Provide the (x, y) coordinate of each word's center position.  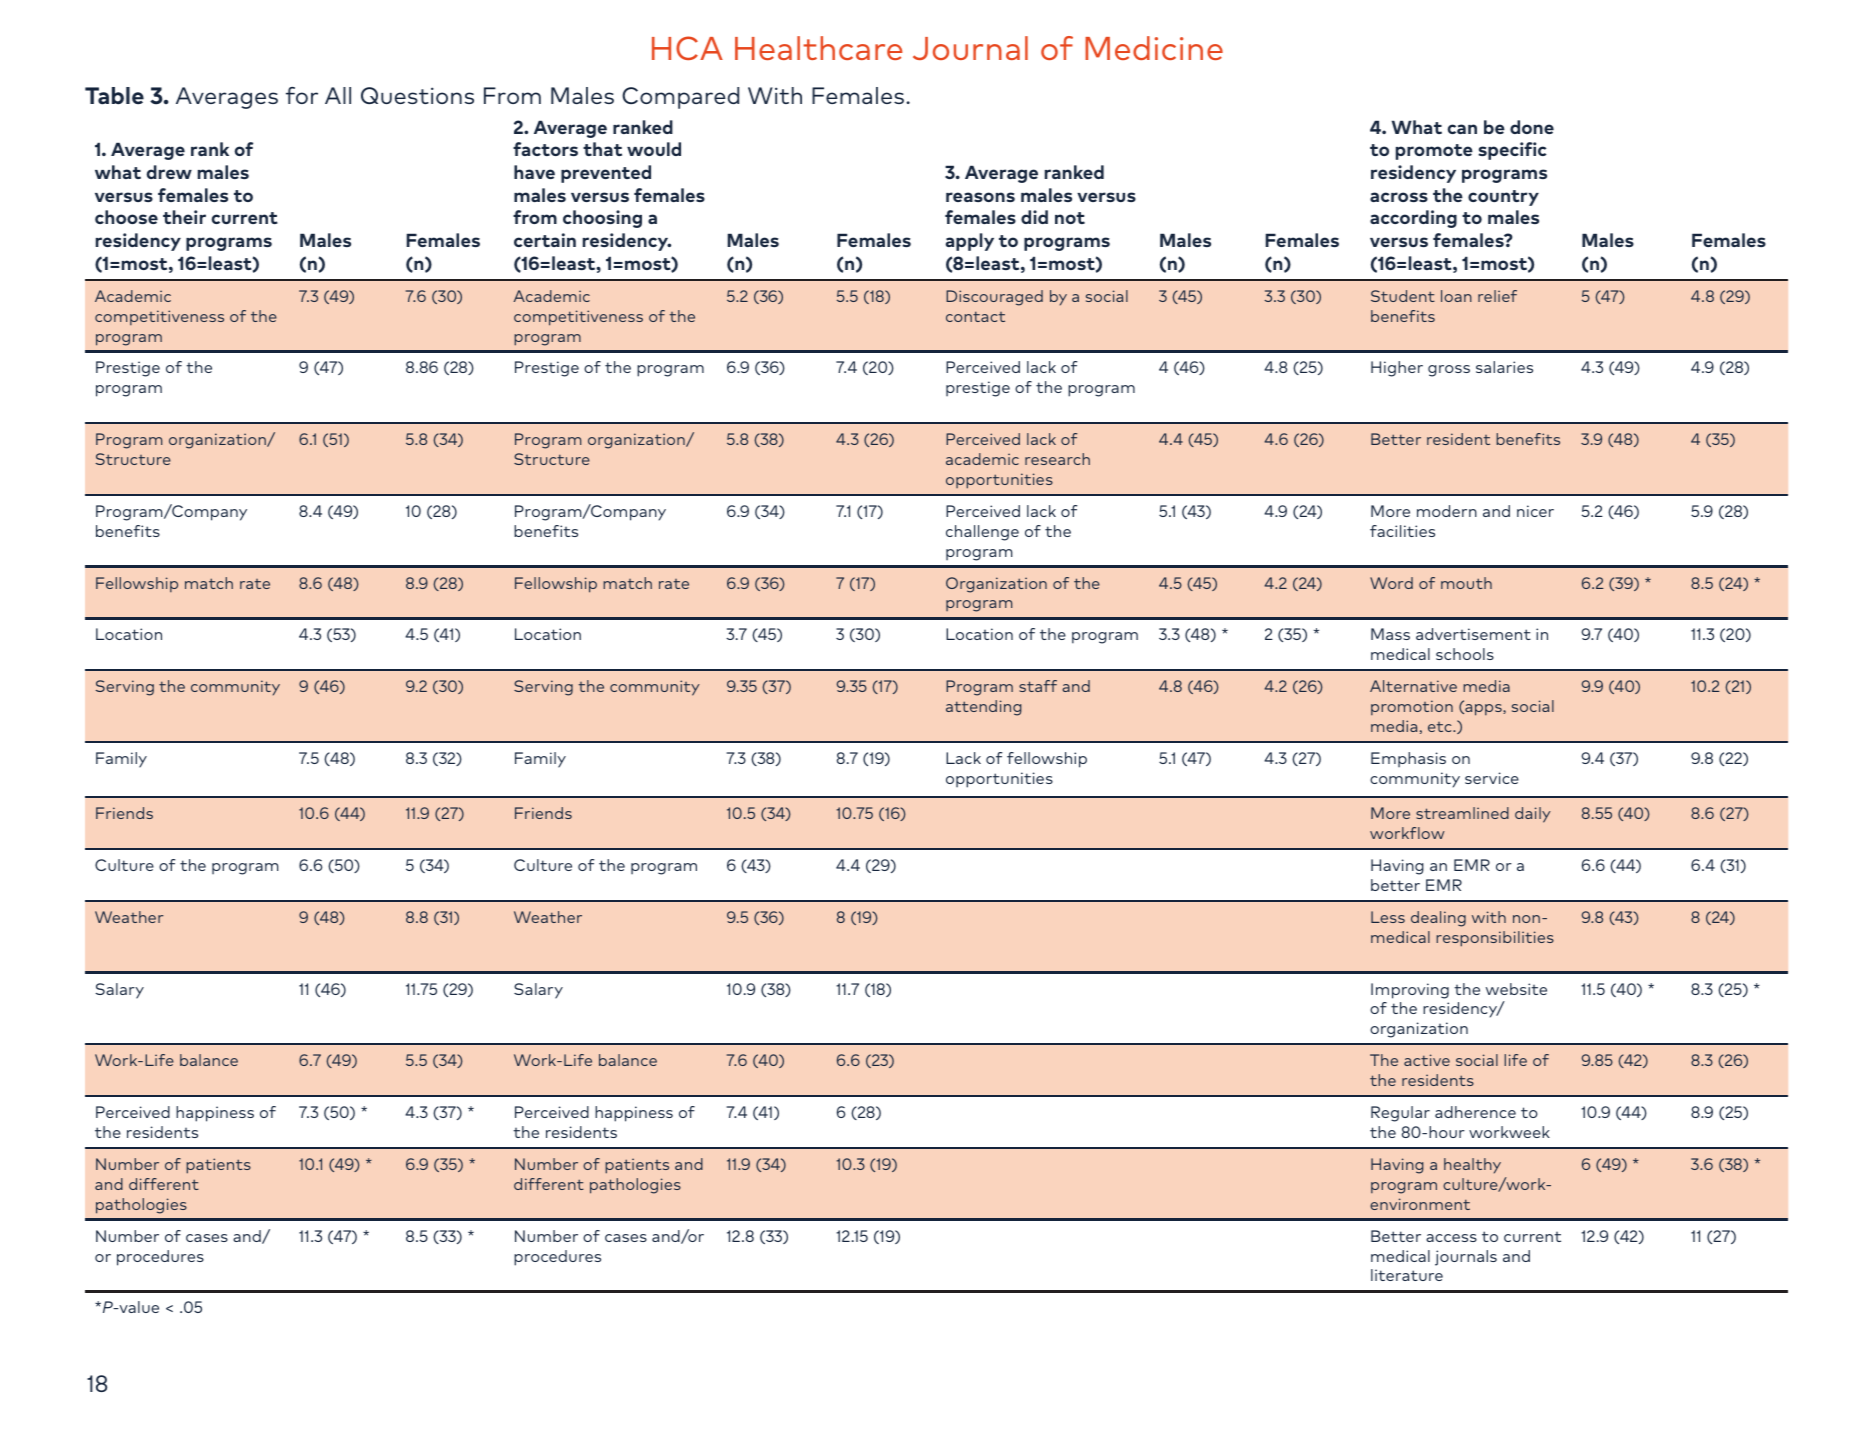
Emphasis (1408, 759)
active (1427, 1060)
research (1057, 459)
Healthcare (819, 48)
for (302, 95)
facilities (1402, 531)
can (1462, 129)
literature (1407, 1275)
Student (1403, 296)
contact (975, 316)
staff (1038, 686)
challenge (982, 533)
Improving (1410, 991)
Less (1388, 917)
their (184, 217)
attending (984, 708)
